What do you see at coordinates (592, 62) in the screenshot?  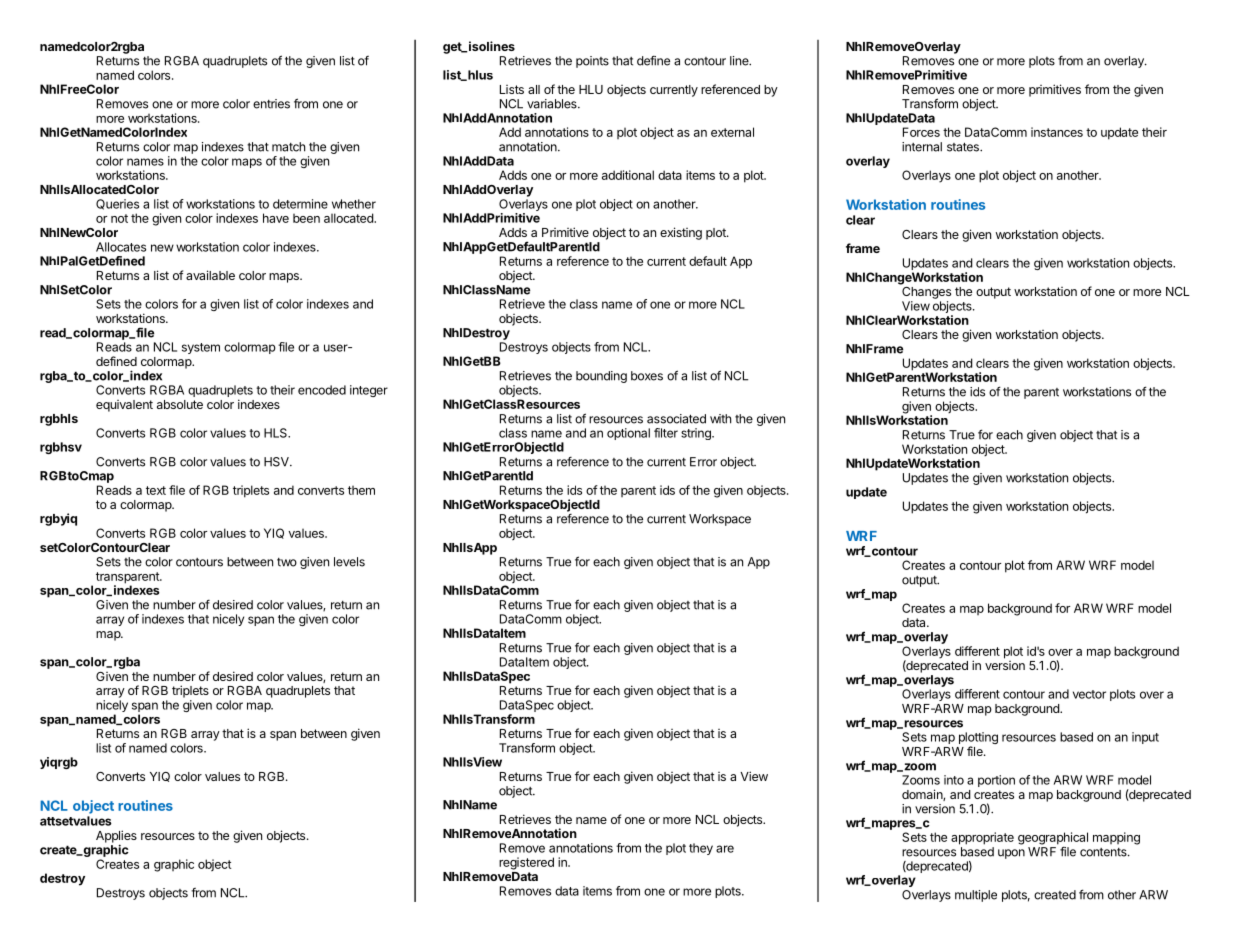 I see `points` at bounding box center [592, 62].
